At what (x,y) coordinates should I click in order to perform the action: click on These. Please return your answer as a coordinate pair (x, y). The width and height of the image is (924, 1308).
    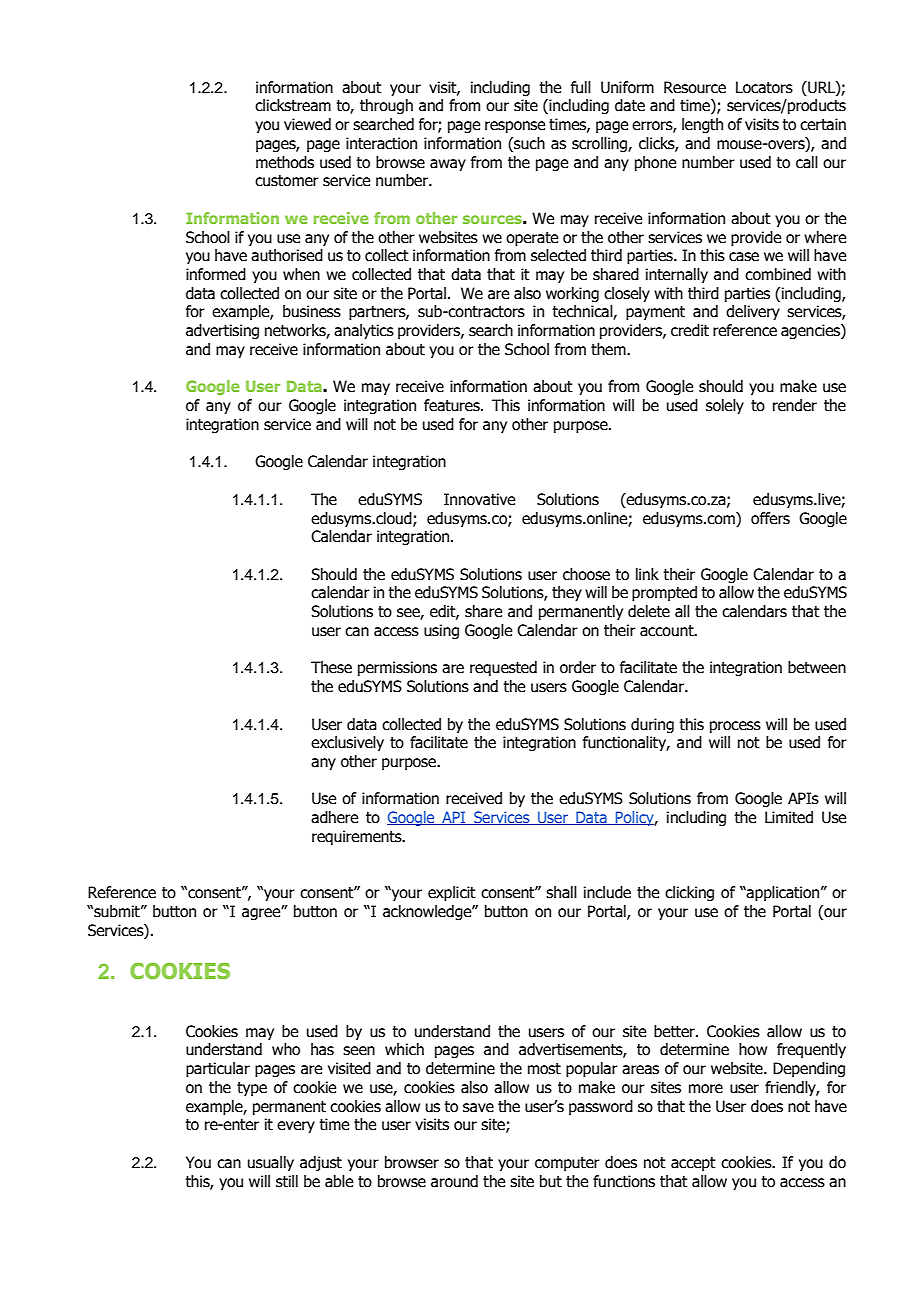
    Looking at the image, I should click on (331, 667).
